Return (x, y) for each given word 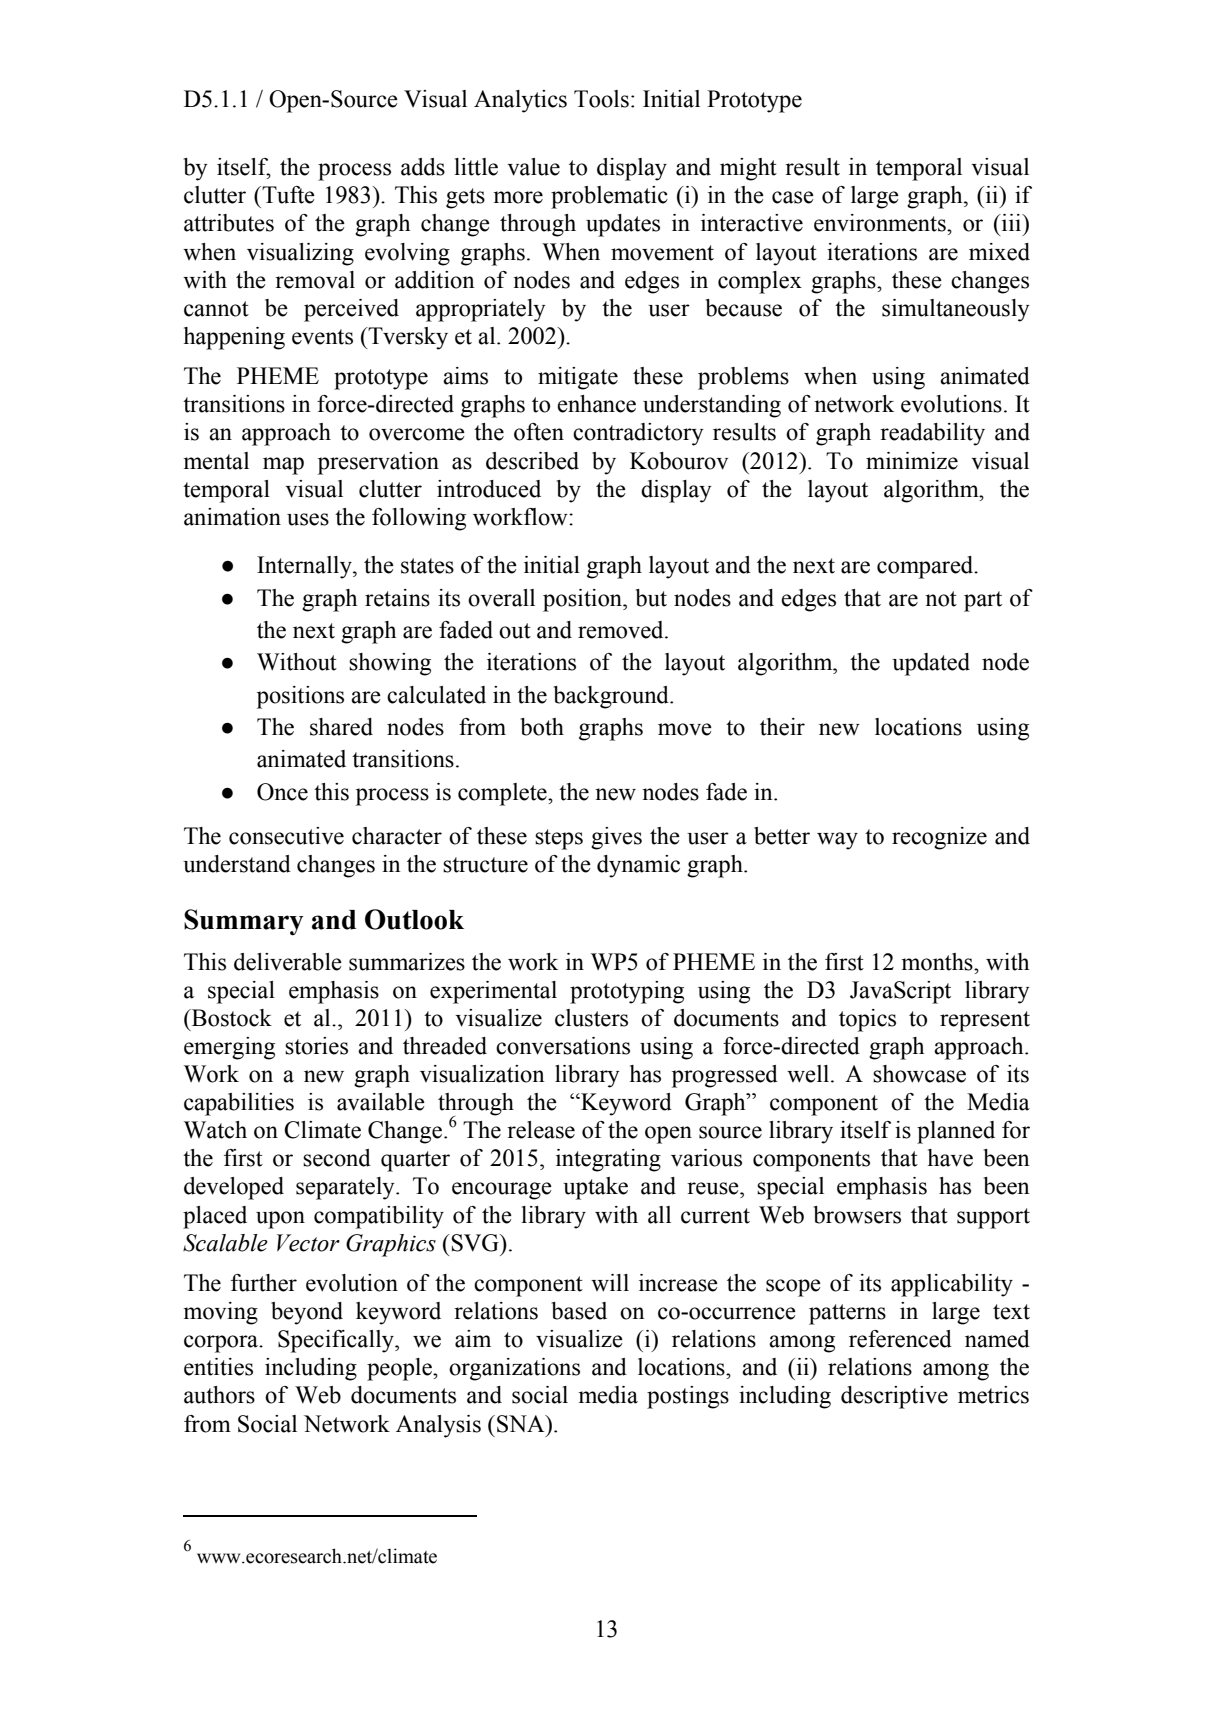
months (938, 962)
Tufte (287, 195)
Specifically (337, 1341)
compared (926, 567)
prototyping (627, 992)
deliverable (288, 962)
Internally (305, 567)
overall (501, 598)
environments (881, 223)
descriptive (894, 1397)
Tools (601, 99)
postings (688, 1397)
